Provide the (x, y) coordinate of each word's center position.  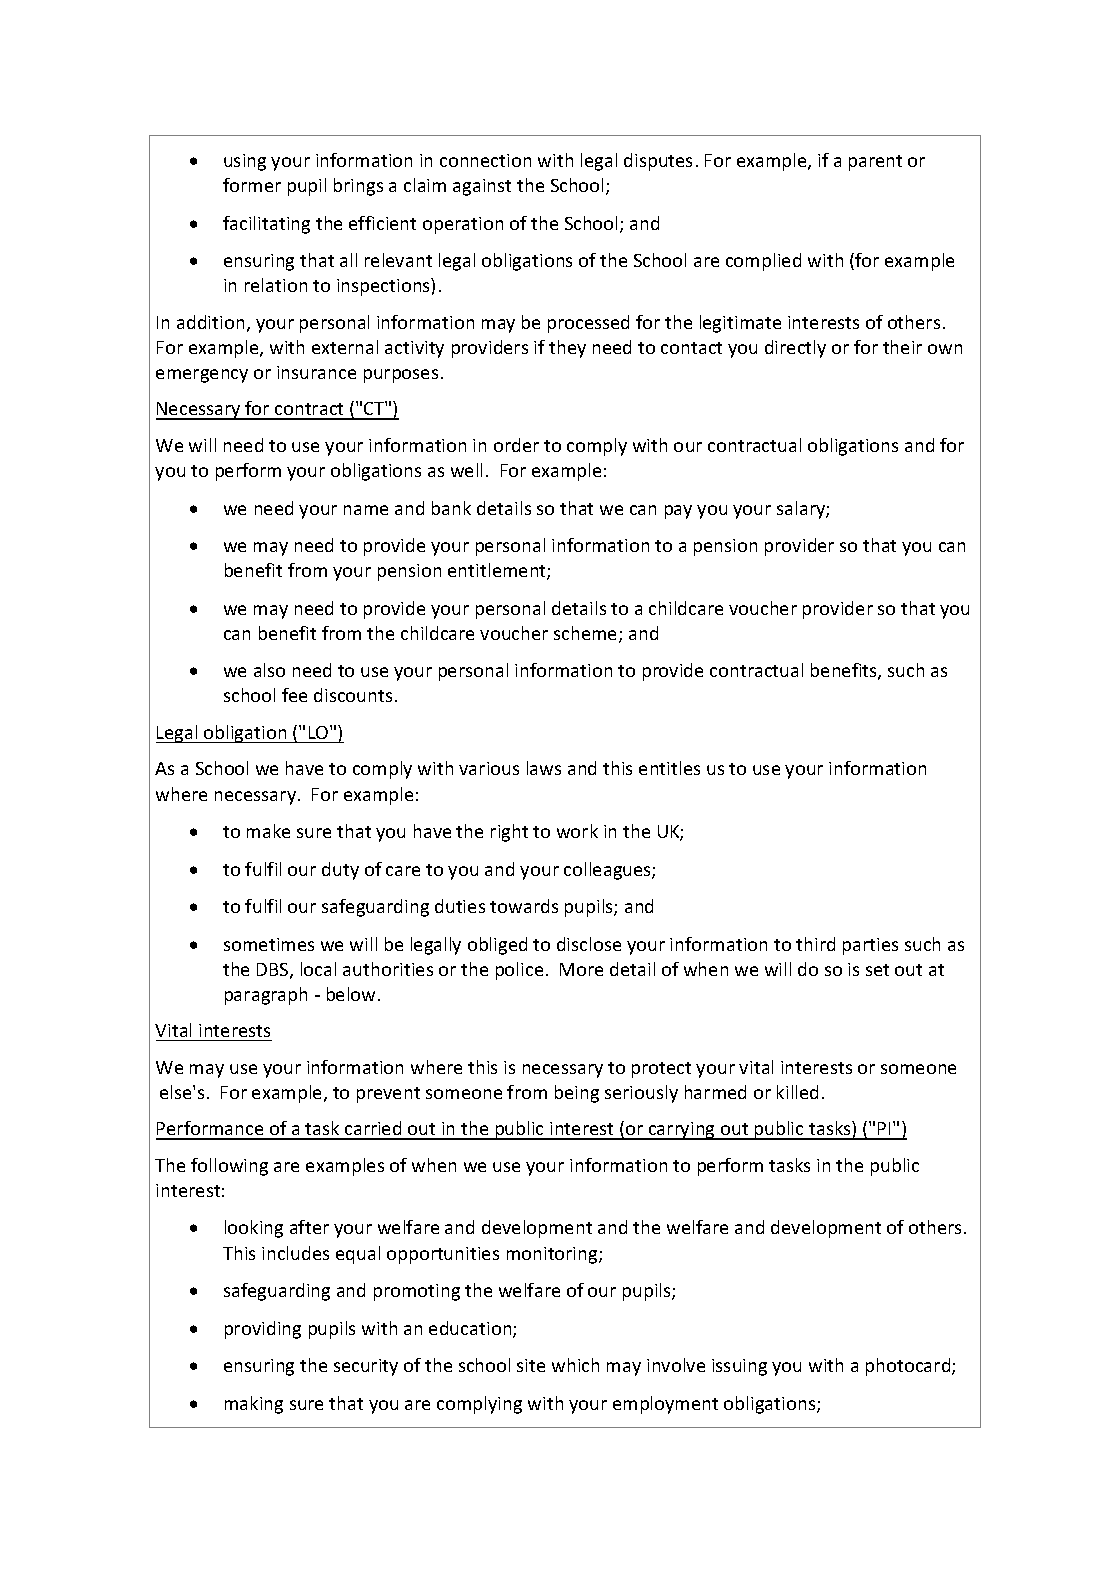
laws (544, 768)
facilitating (266, 225)
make (268, 831)
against (482, 187)
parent (875, 163)
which (575, 1365)
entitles (669, 768)
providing (263, 1330)
